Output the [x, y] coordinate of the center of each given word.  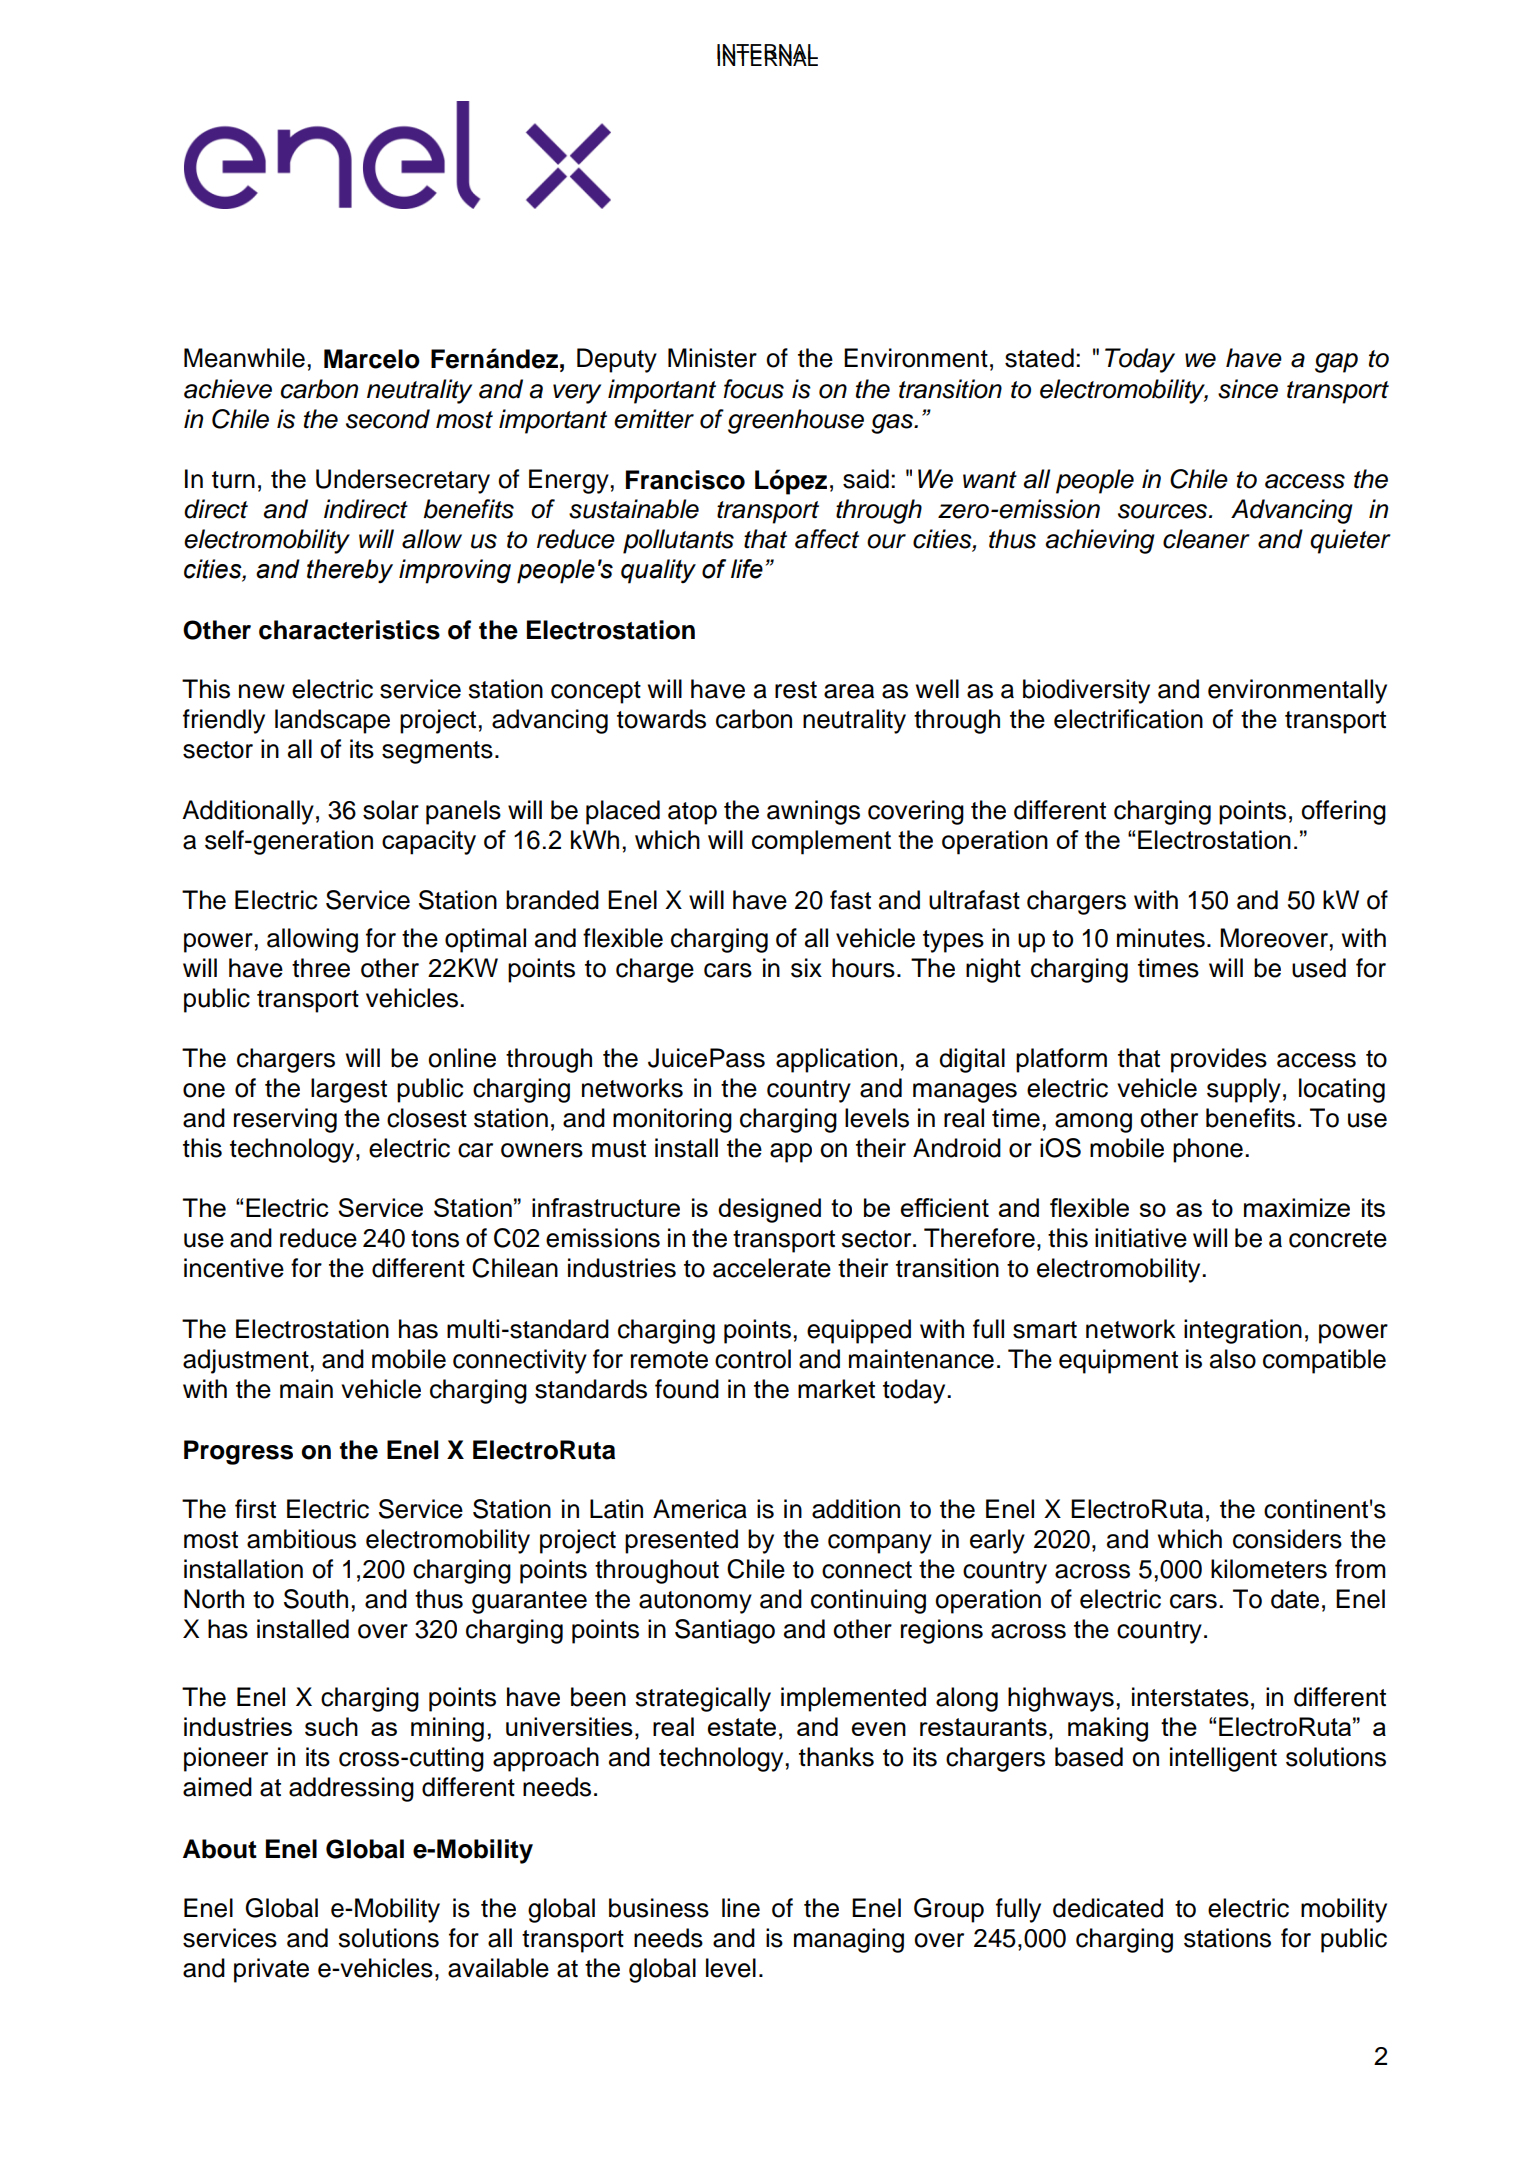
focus [754, 389]
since [1248, 389]
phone [1208, 1150]
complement [821, 842]
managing [849, 1940]
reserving [285, 1120]
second [388, 419]
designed [769, 1210]
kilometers [1269, 1569]
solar [391, 810]
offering [1343, 812]
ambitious [301, 1539]
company [880, 1544]
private [271, 1970]
